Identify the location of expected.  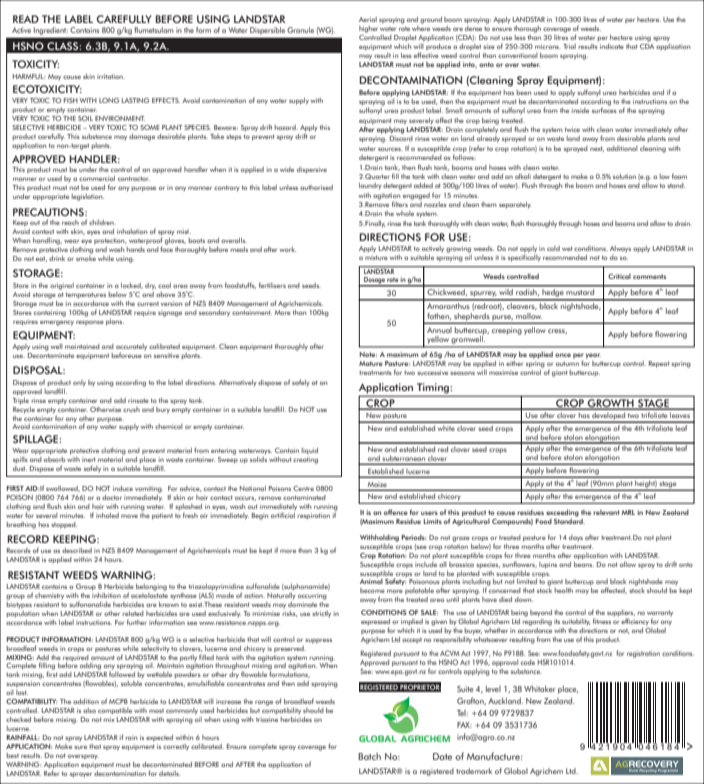
(159, 738).
